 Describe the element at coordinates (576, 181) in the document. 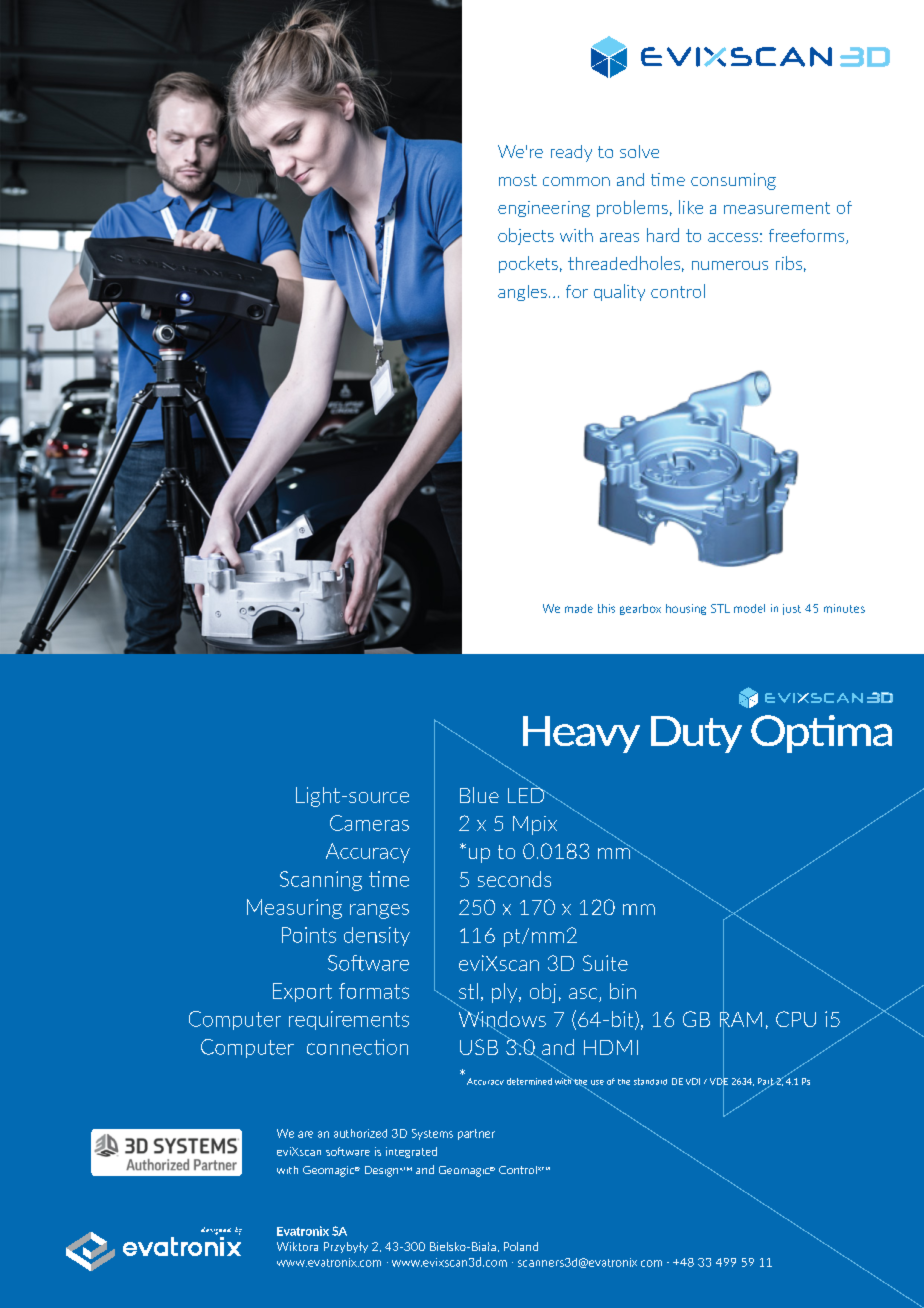

I see `common` at that location.
